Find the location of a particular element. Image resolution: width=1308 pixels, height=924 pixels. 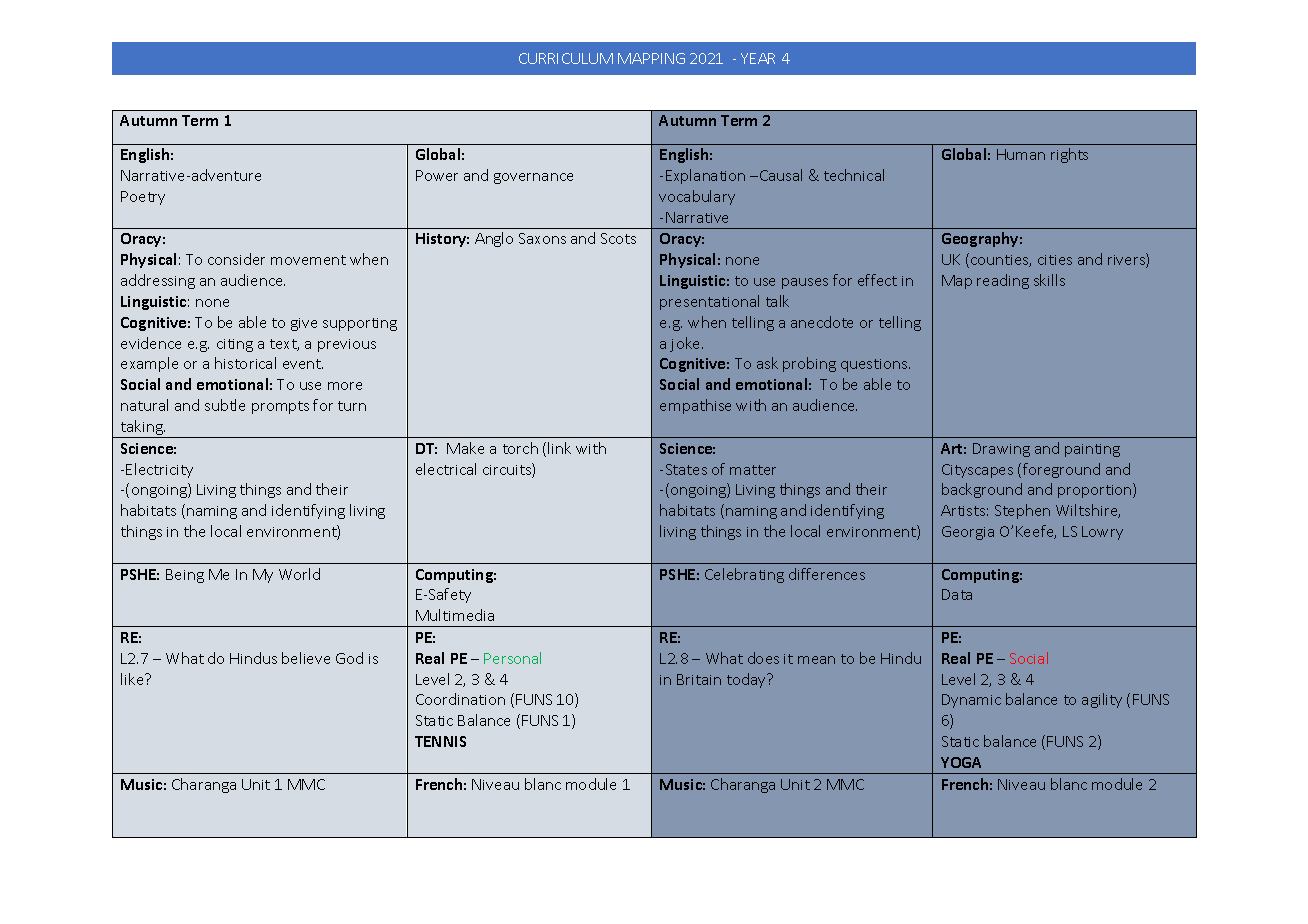

CURRICULUM is located at coordinates (566, 58).
